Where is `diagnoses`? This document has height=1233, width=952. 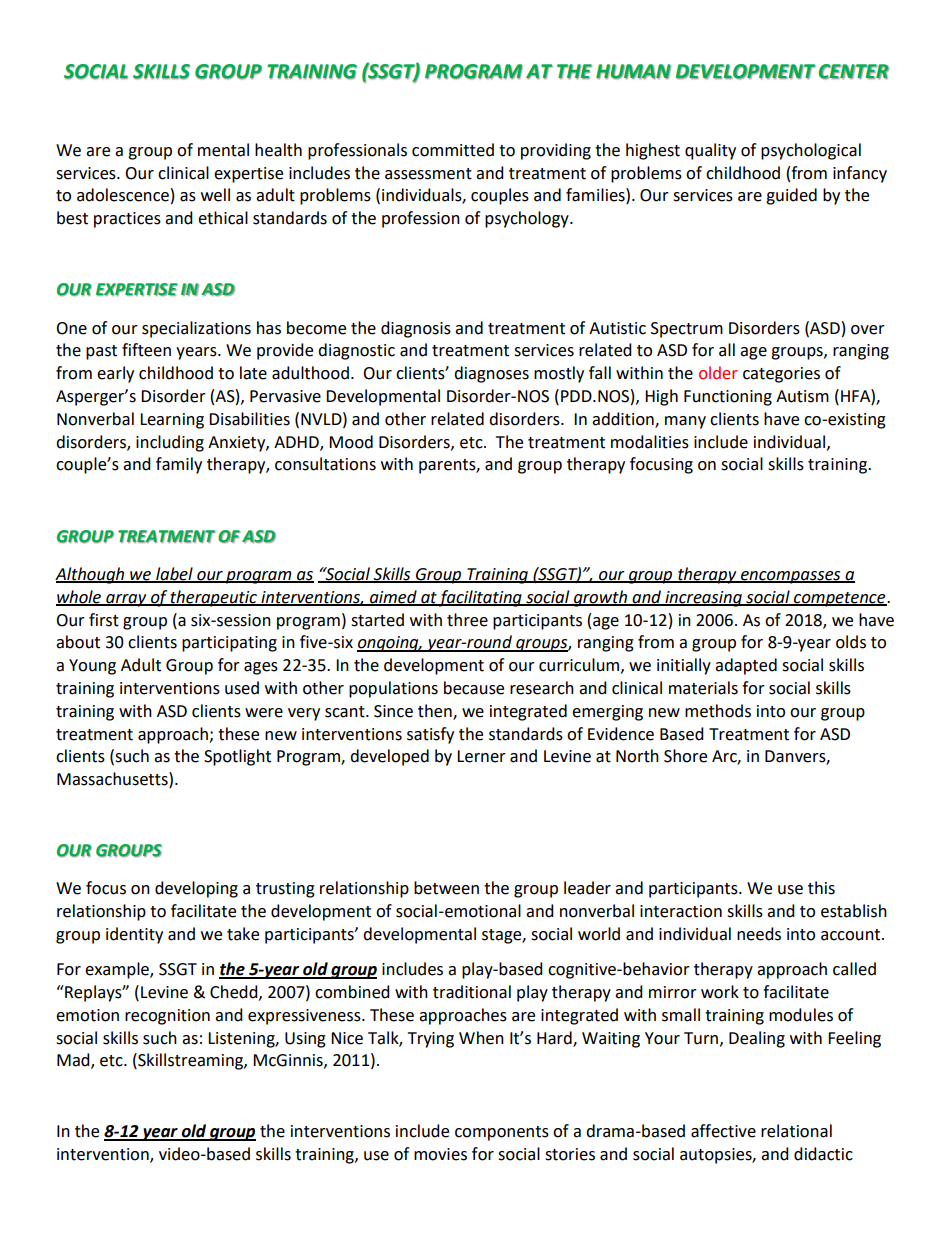 diagnoses is located at coordinates (491, 374).
